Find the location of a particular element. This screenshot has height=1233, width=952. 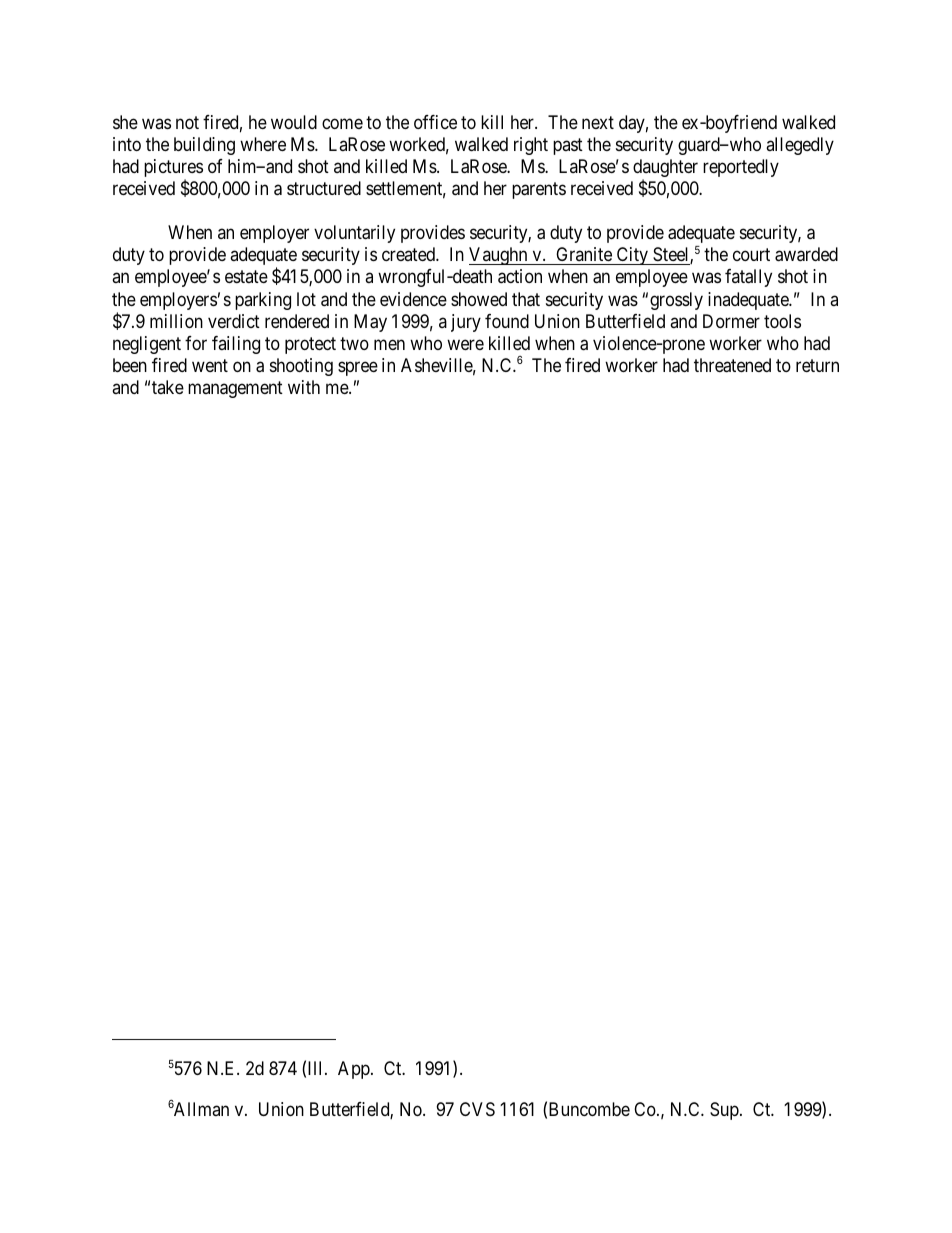

Sup is located at coordinates (724, 1111).
